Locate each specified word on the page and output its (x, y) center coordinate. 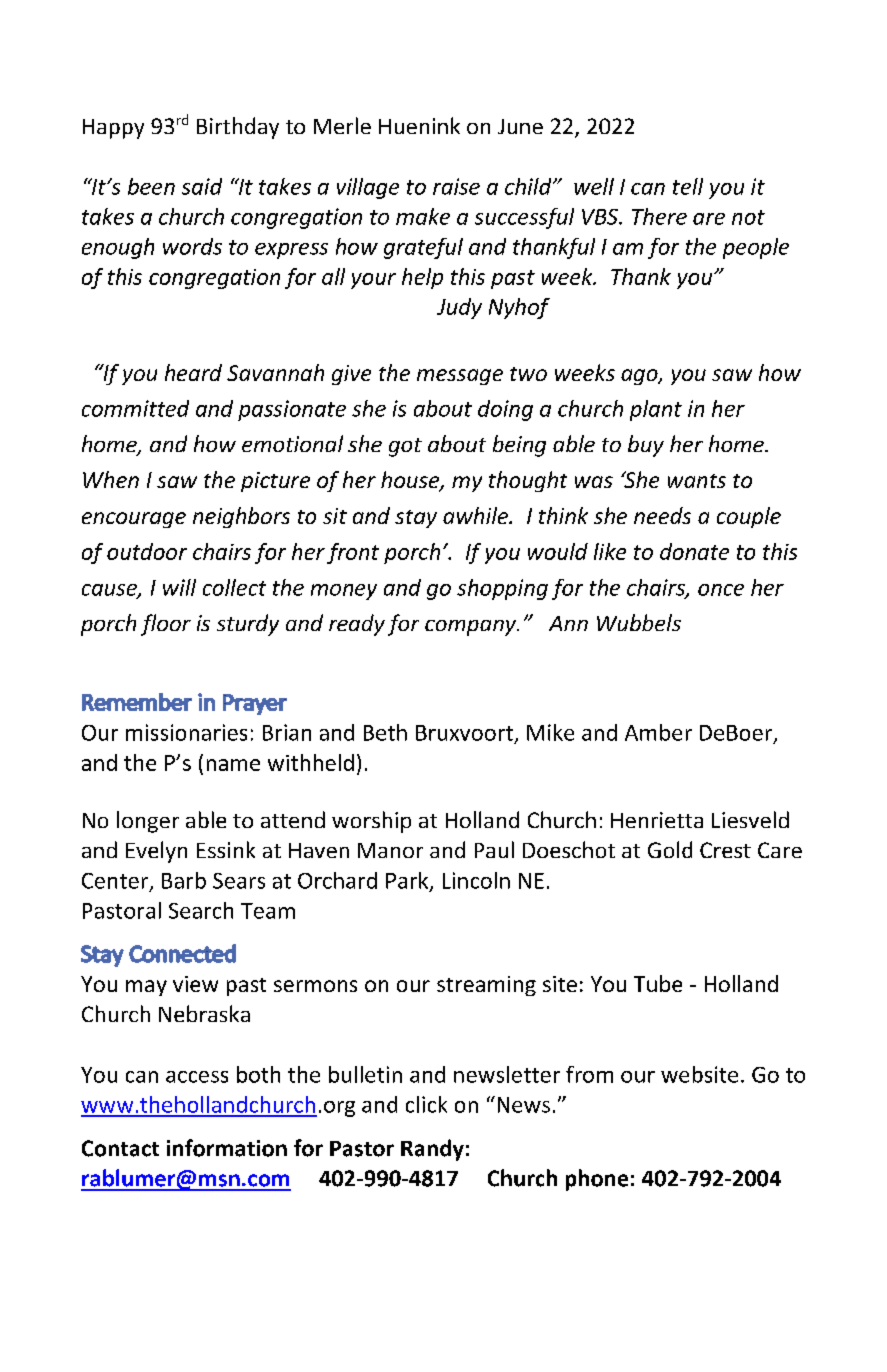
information (227, 1148)
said (202, 186)
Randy (432, 1150)
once (721, 590)
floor (166, 625)
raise (456, 186)
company (472, 628)
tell (688, 186)
